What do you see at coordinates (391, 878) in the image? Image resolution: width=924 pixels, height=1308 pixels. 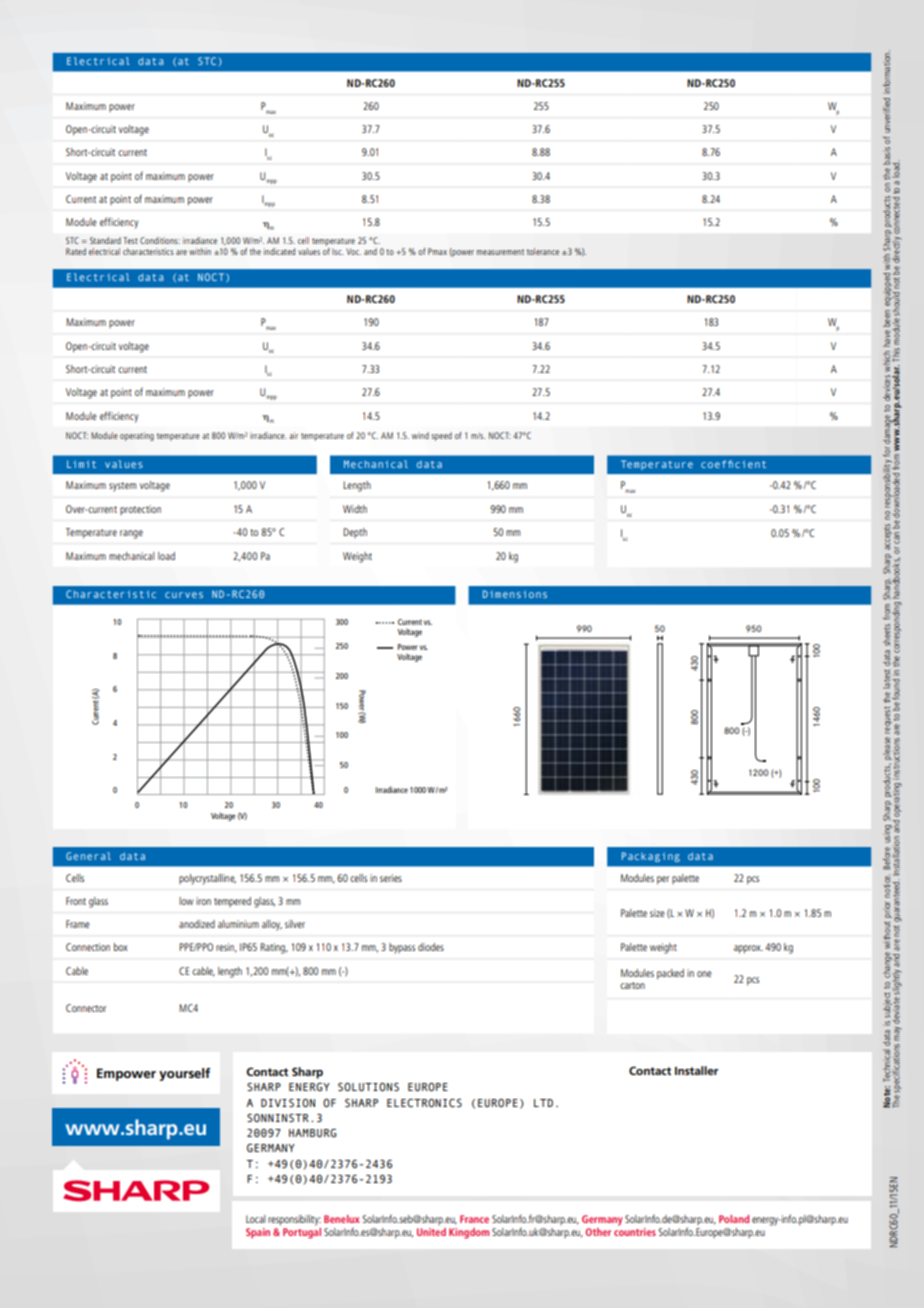 I see `series` at bounding box center [391, 878].
